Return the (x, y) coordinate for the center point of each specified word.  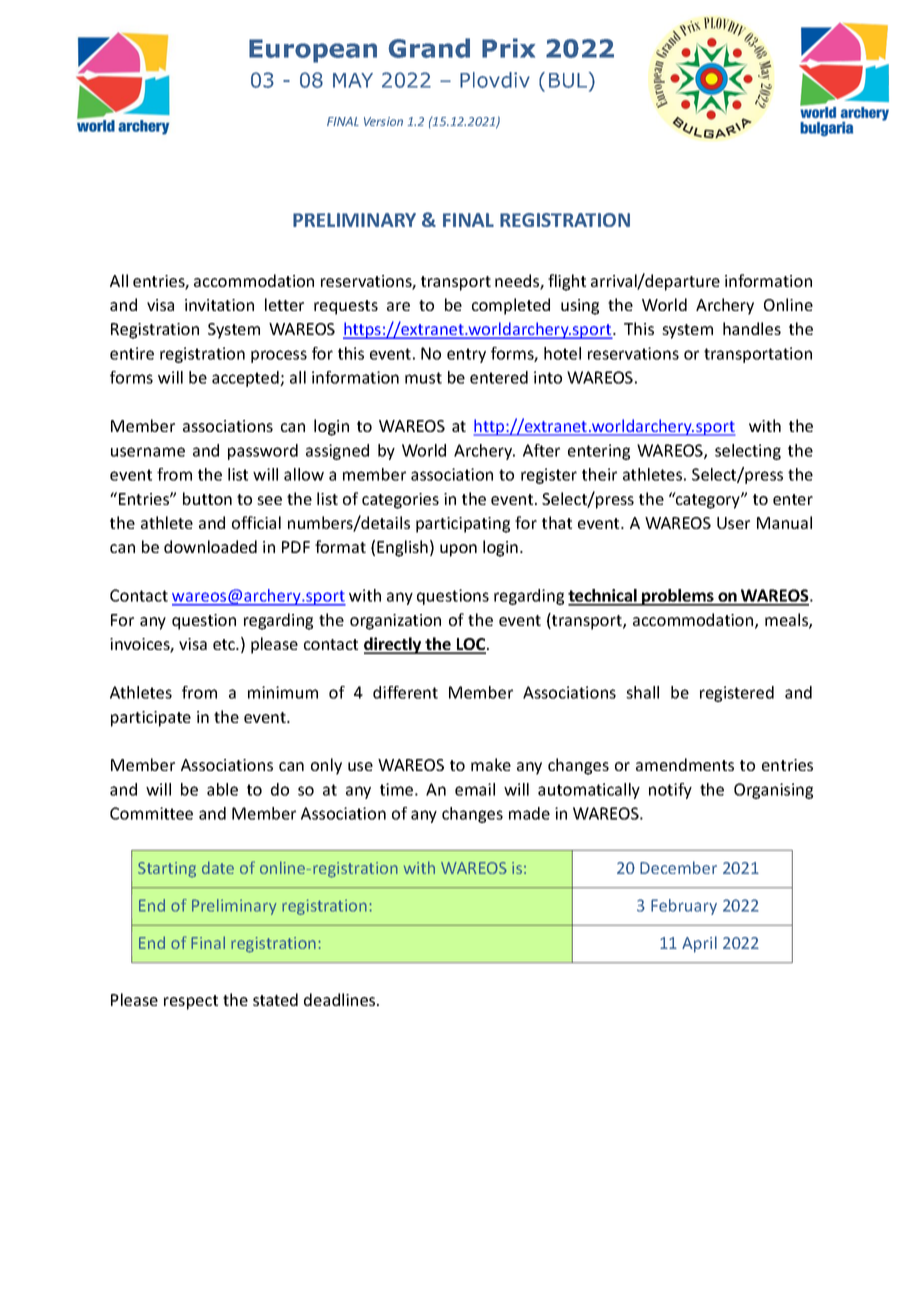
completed (511, 306)
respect (191, 1002)
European (313, 51)
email (475, 789)
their (599, 474)
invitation (219, 305)
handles (752, 328)
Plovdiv (495, 80)
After (541, 450)
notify (670, 791)
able (222, 789)
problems (678, 597)
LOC (471, 645)
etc (225, 644)
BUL (569, 81)
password (263, 452)
